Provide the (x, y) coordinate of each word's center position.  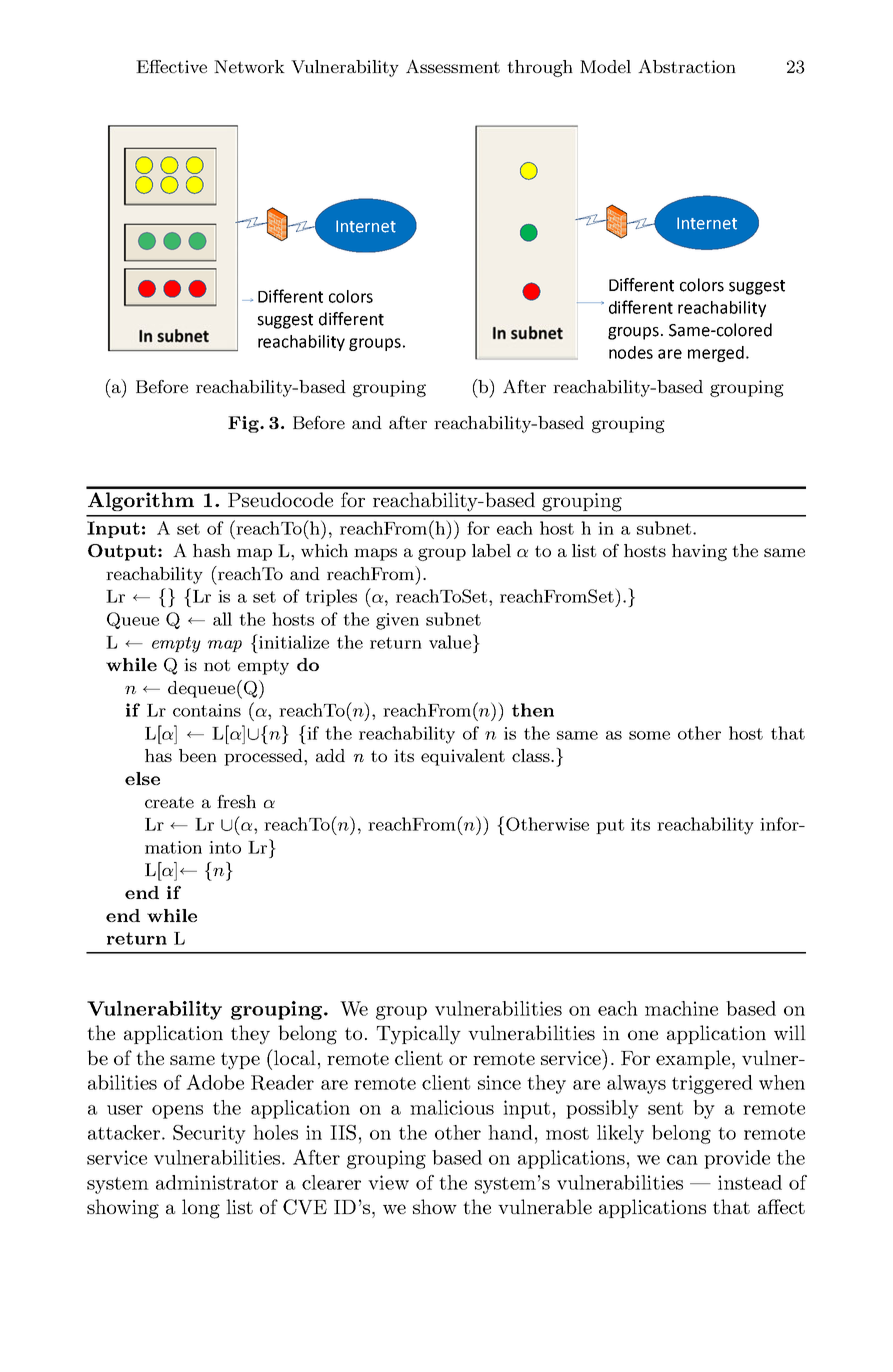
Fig (244, 424)
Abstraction (687, 66)
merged (716, 354)
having (699, 552)
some (649, 735)
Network (249, 66)
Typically (419, 1035)
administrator (217, 1182)
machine (681, 1008)
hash (212, 550)
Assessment (453, 66)
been (198, 755)
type (240, 1061)
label (491, 550)
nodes (631, 352)
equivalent (463, 757)
